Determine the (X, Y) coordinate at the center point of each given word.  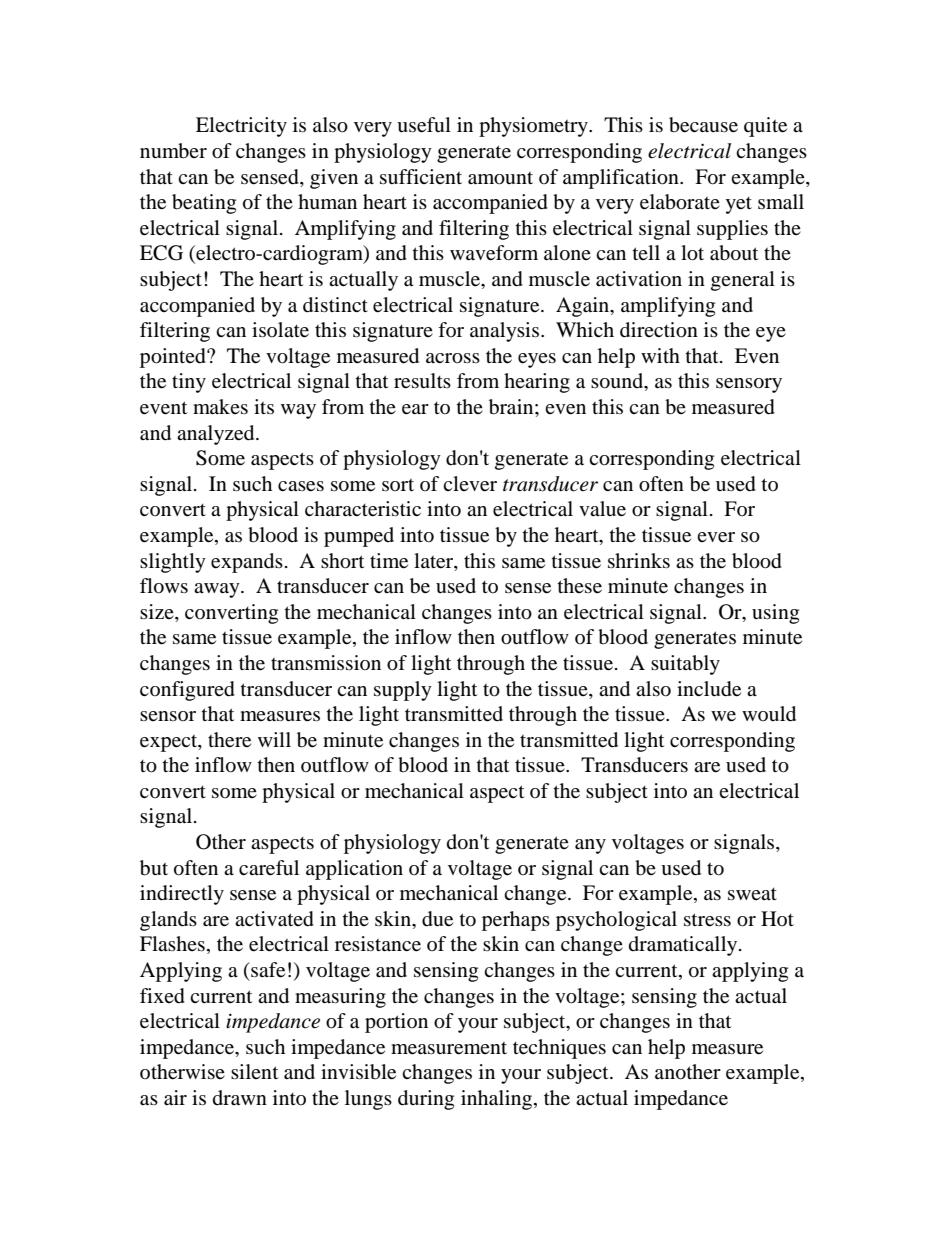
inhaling (498, 1100)
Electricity (241, 127)
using (775, 614)
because (703, 125)
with (660, 355)
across (453, 358)
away (218, 590)
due (437, 919)
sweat (752, 894)
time (389, 561)
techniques (559, 1049)
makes (220, 406)
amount (500, 178)
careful (269, 868)
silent (254, 1071)
